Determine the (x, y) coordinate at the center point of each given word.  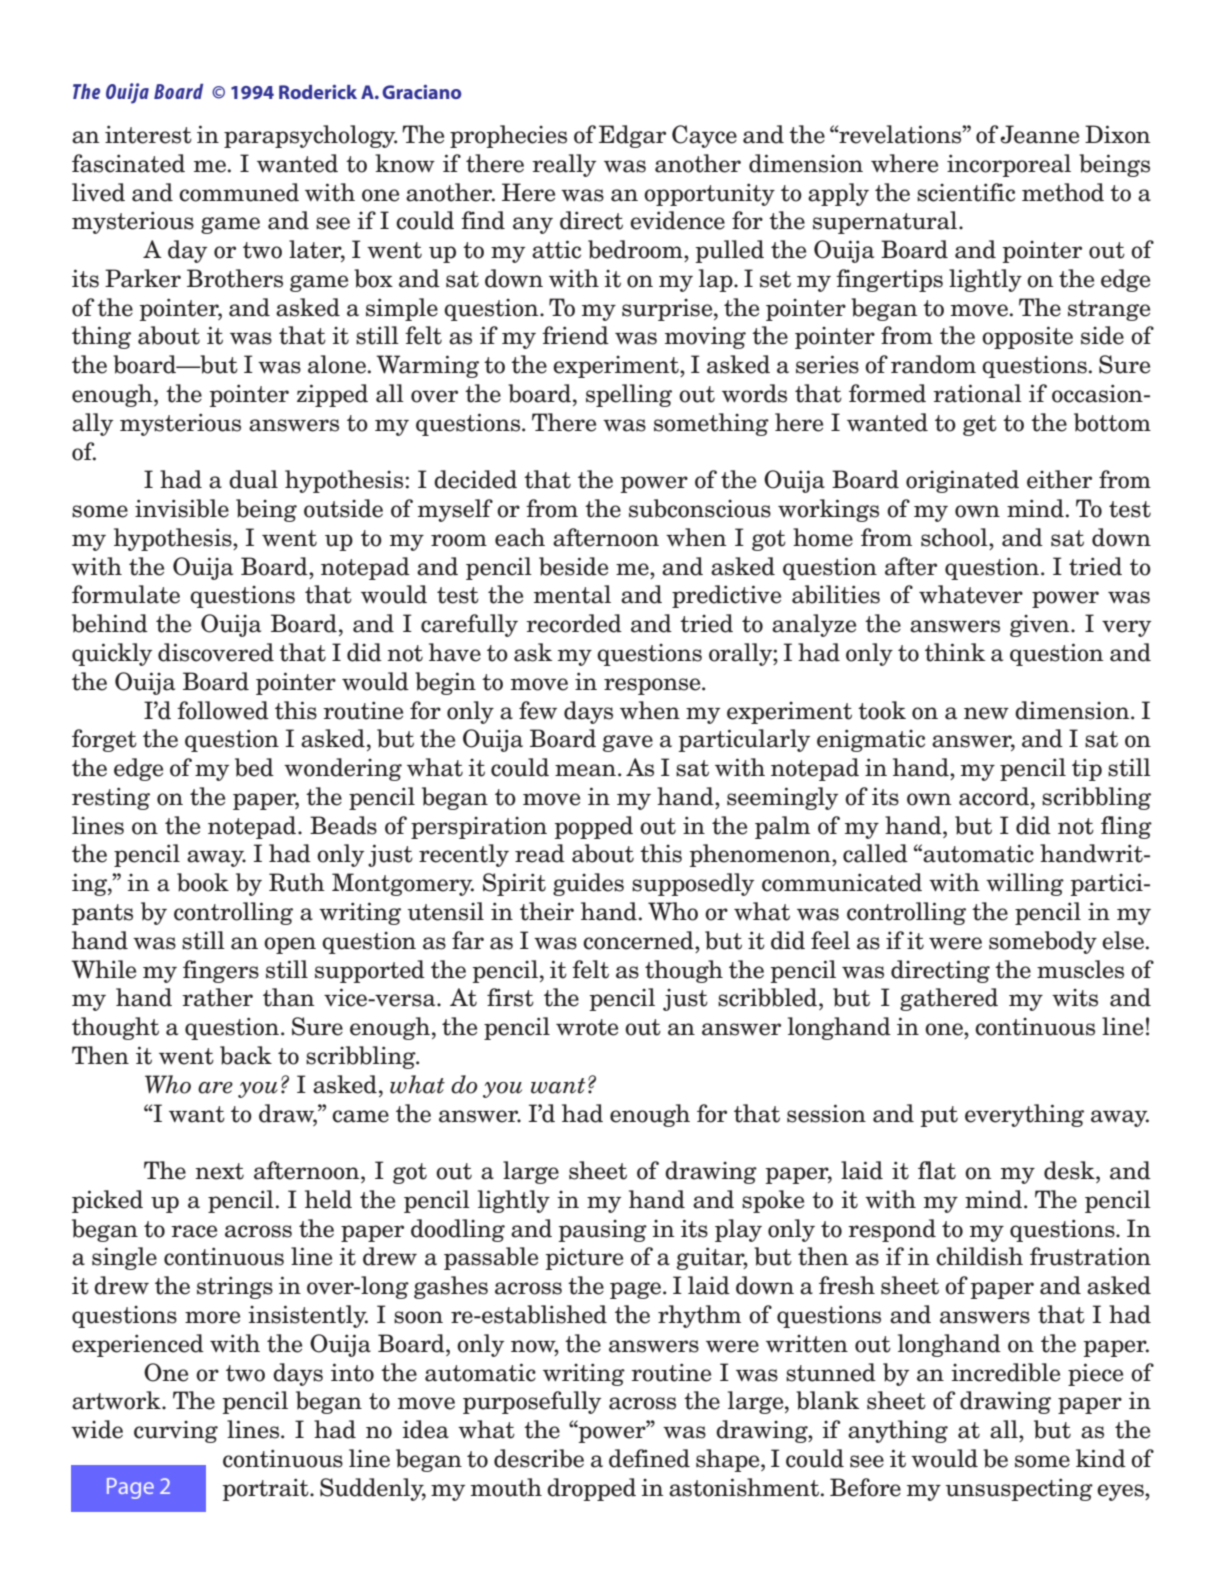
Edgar (632, 136)
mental (572, 594)
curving (176, 1432)
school (955, 537)
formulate (126, 594)
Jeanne (1039, 134)
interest (148, 134)
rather (217, 997)
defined (649, 1458)
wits (1075, 998)
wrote (587, 1027)
